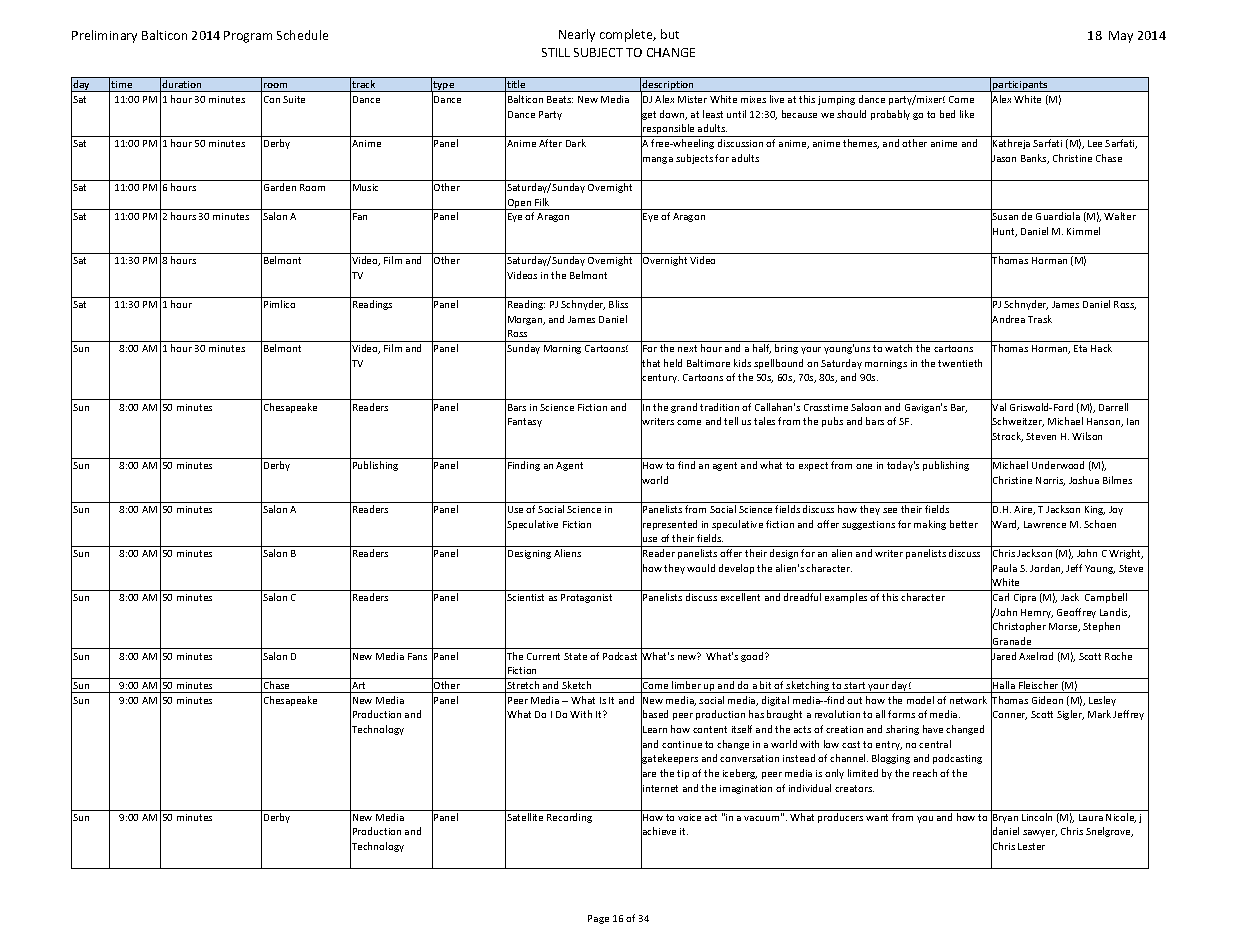 This screenshot has height=952, width=1238. What do you see at coordinates (248, 37) in the screenshot?
I see `Program` at bounding box center [248, 37].
